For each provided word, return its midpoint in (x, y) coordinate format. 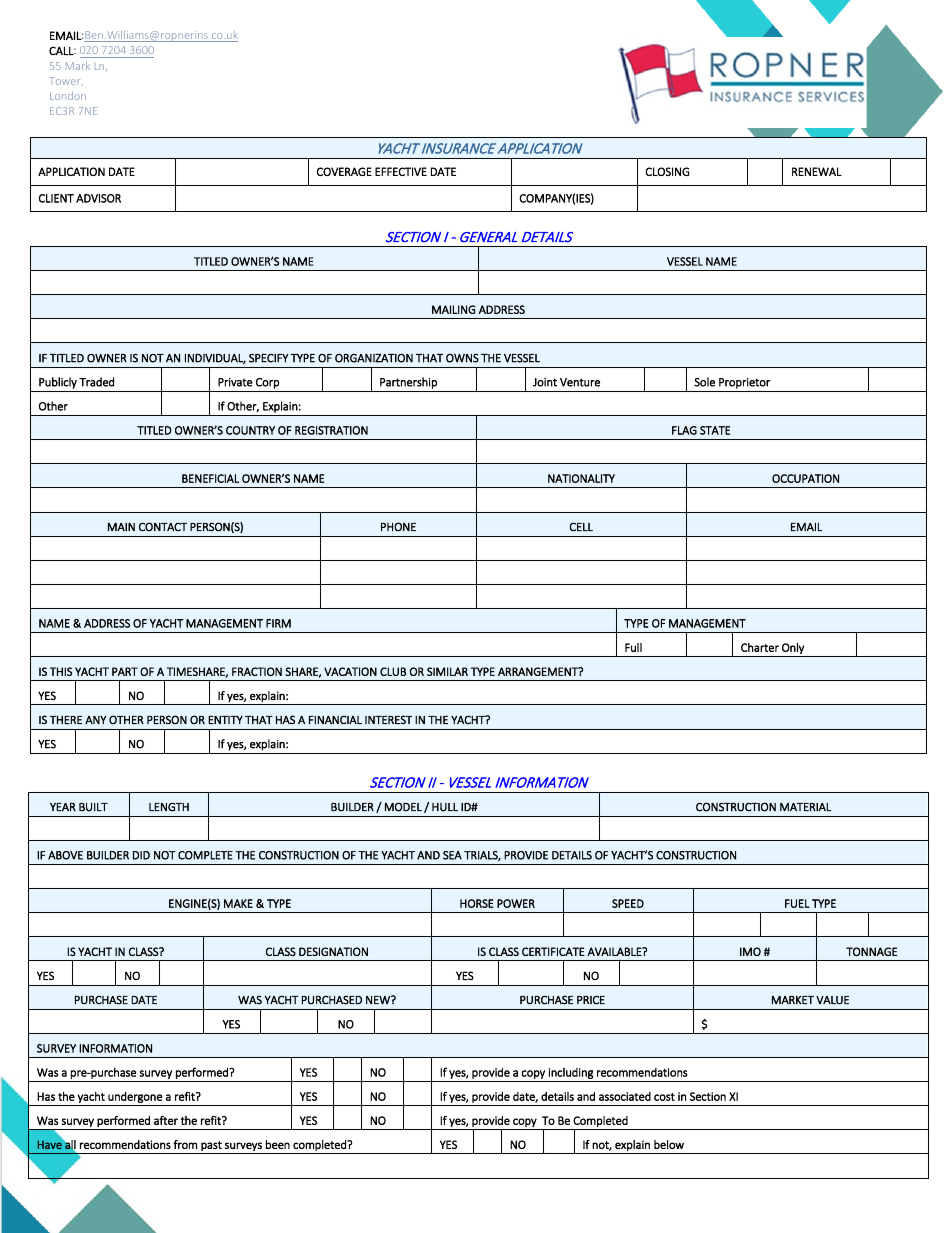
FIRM (278, 623)
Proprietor (744, 383)
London (68, 96)
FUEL (797, 903)
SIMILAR (447, 671)
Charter (760, 647)
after (166, 1120)
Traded (96, 382)
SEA (452, 855)
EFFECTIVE (401, 171)
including (571, 1073)
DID (141, 855)
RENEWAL (817, 171)
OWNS (462, 358)
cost (664, 1097)
